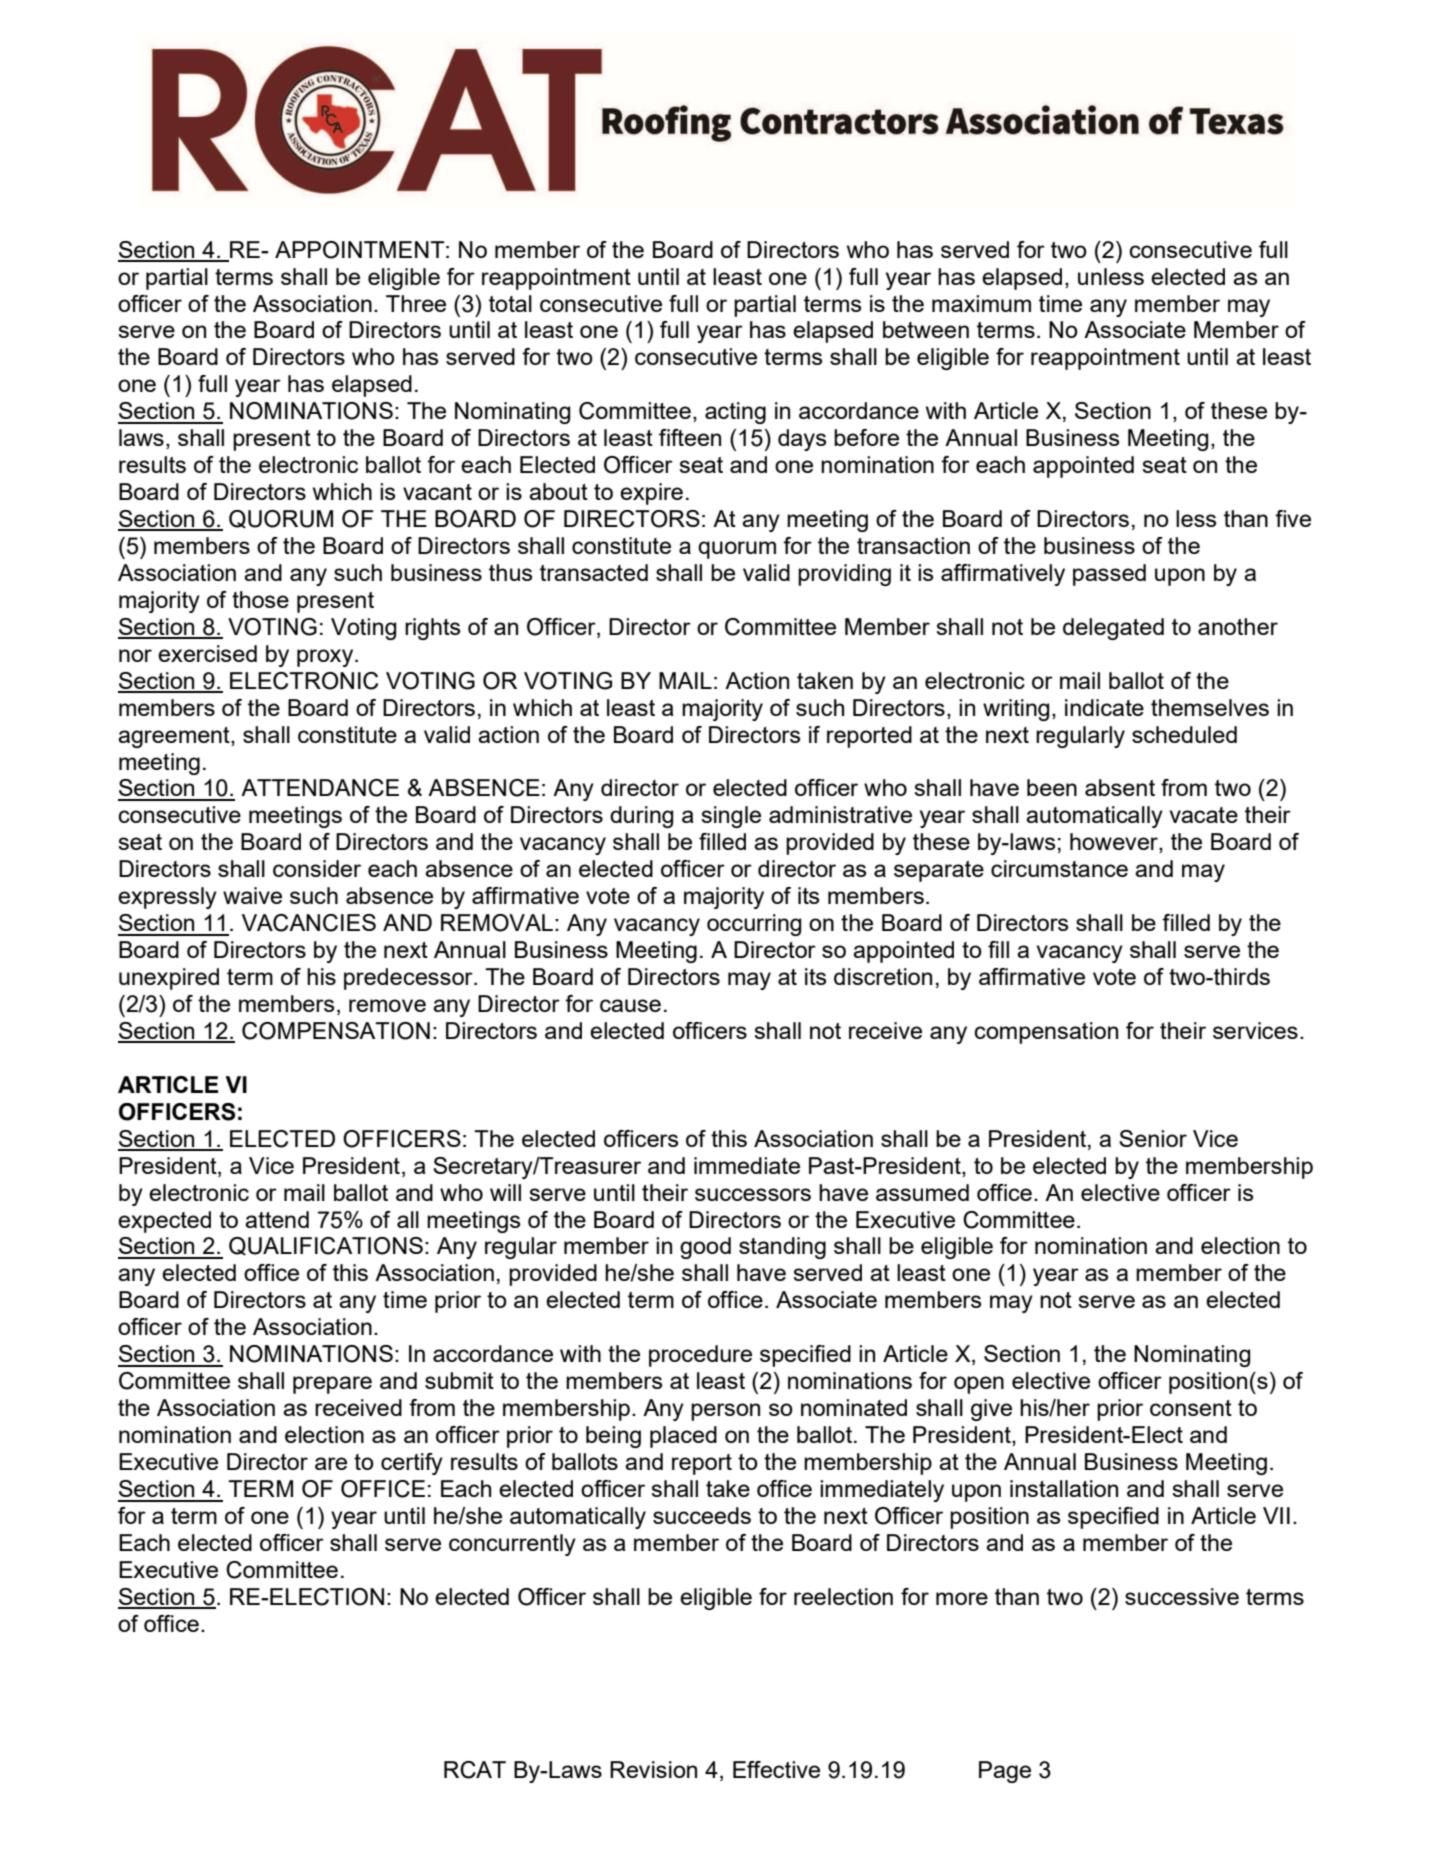  Describe the element at coordinates (1120, 787) in the screenshot. I see `absent` at that location.
